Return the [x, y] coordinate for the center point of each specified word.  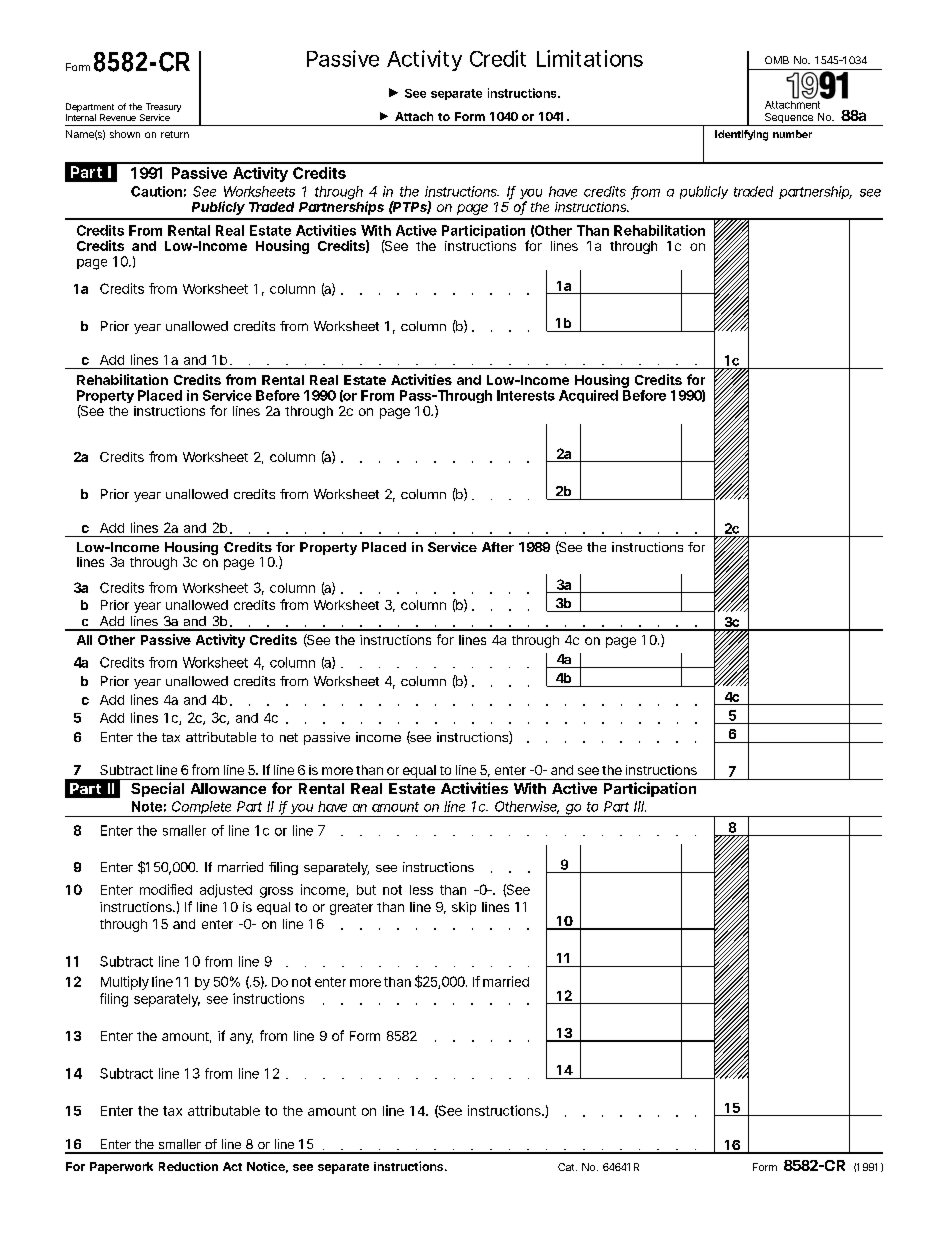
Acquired [588, 396]
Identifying [741, 135]
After [498, 547]
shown [125, 134]
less [421, 890]
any [241, 1038]
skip [464, 908]
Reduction [188, 1166]
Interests [526, 395]
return [175, 134]
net [289, 737]
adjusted [226, 891]
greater [351, 909]
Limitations [590, 58]
